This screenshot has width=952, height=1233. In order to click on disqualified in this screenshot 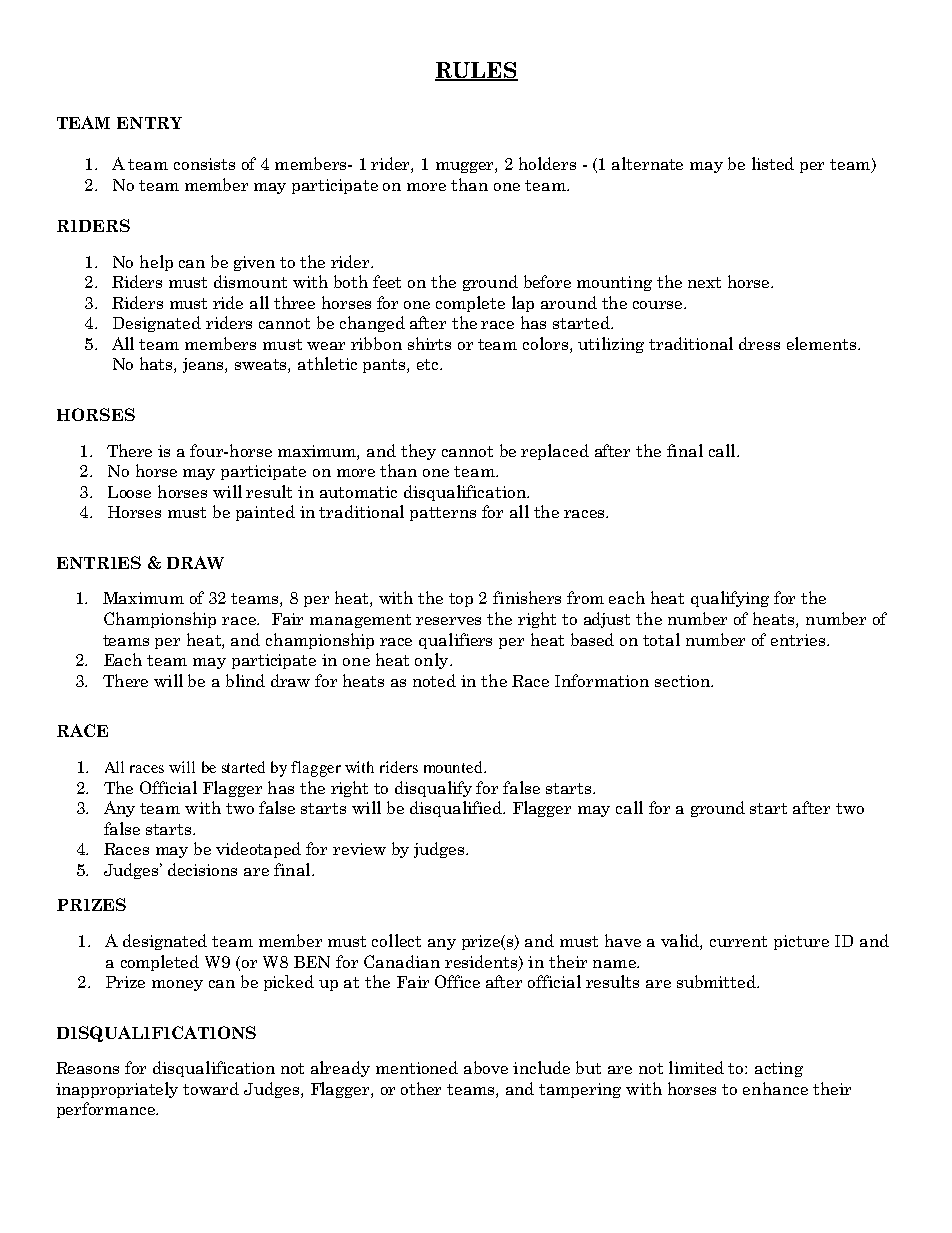, I will do `click(457, 809)`.
